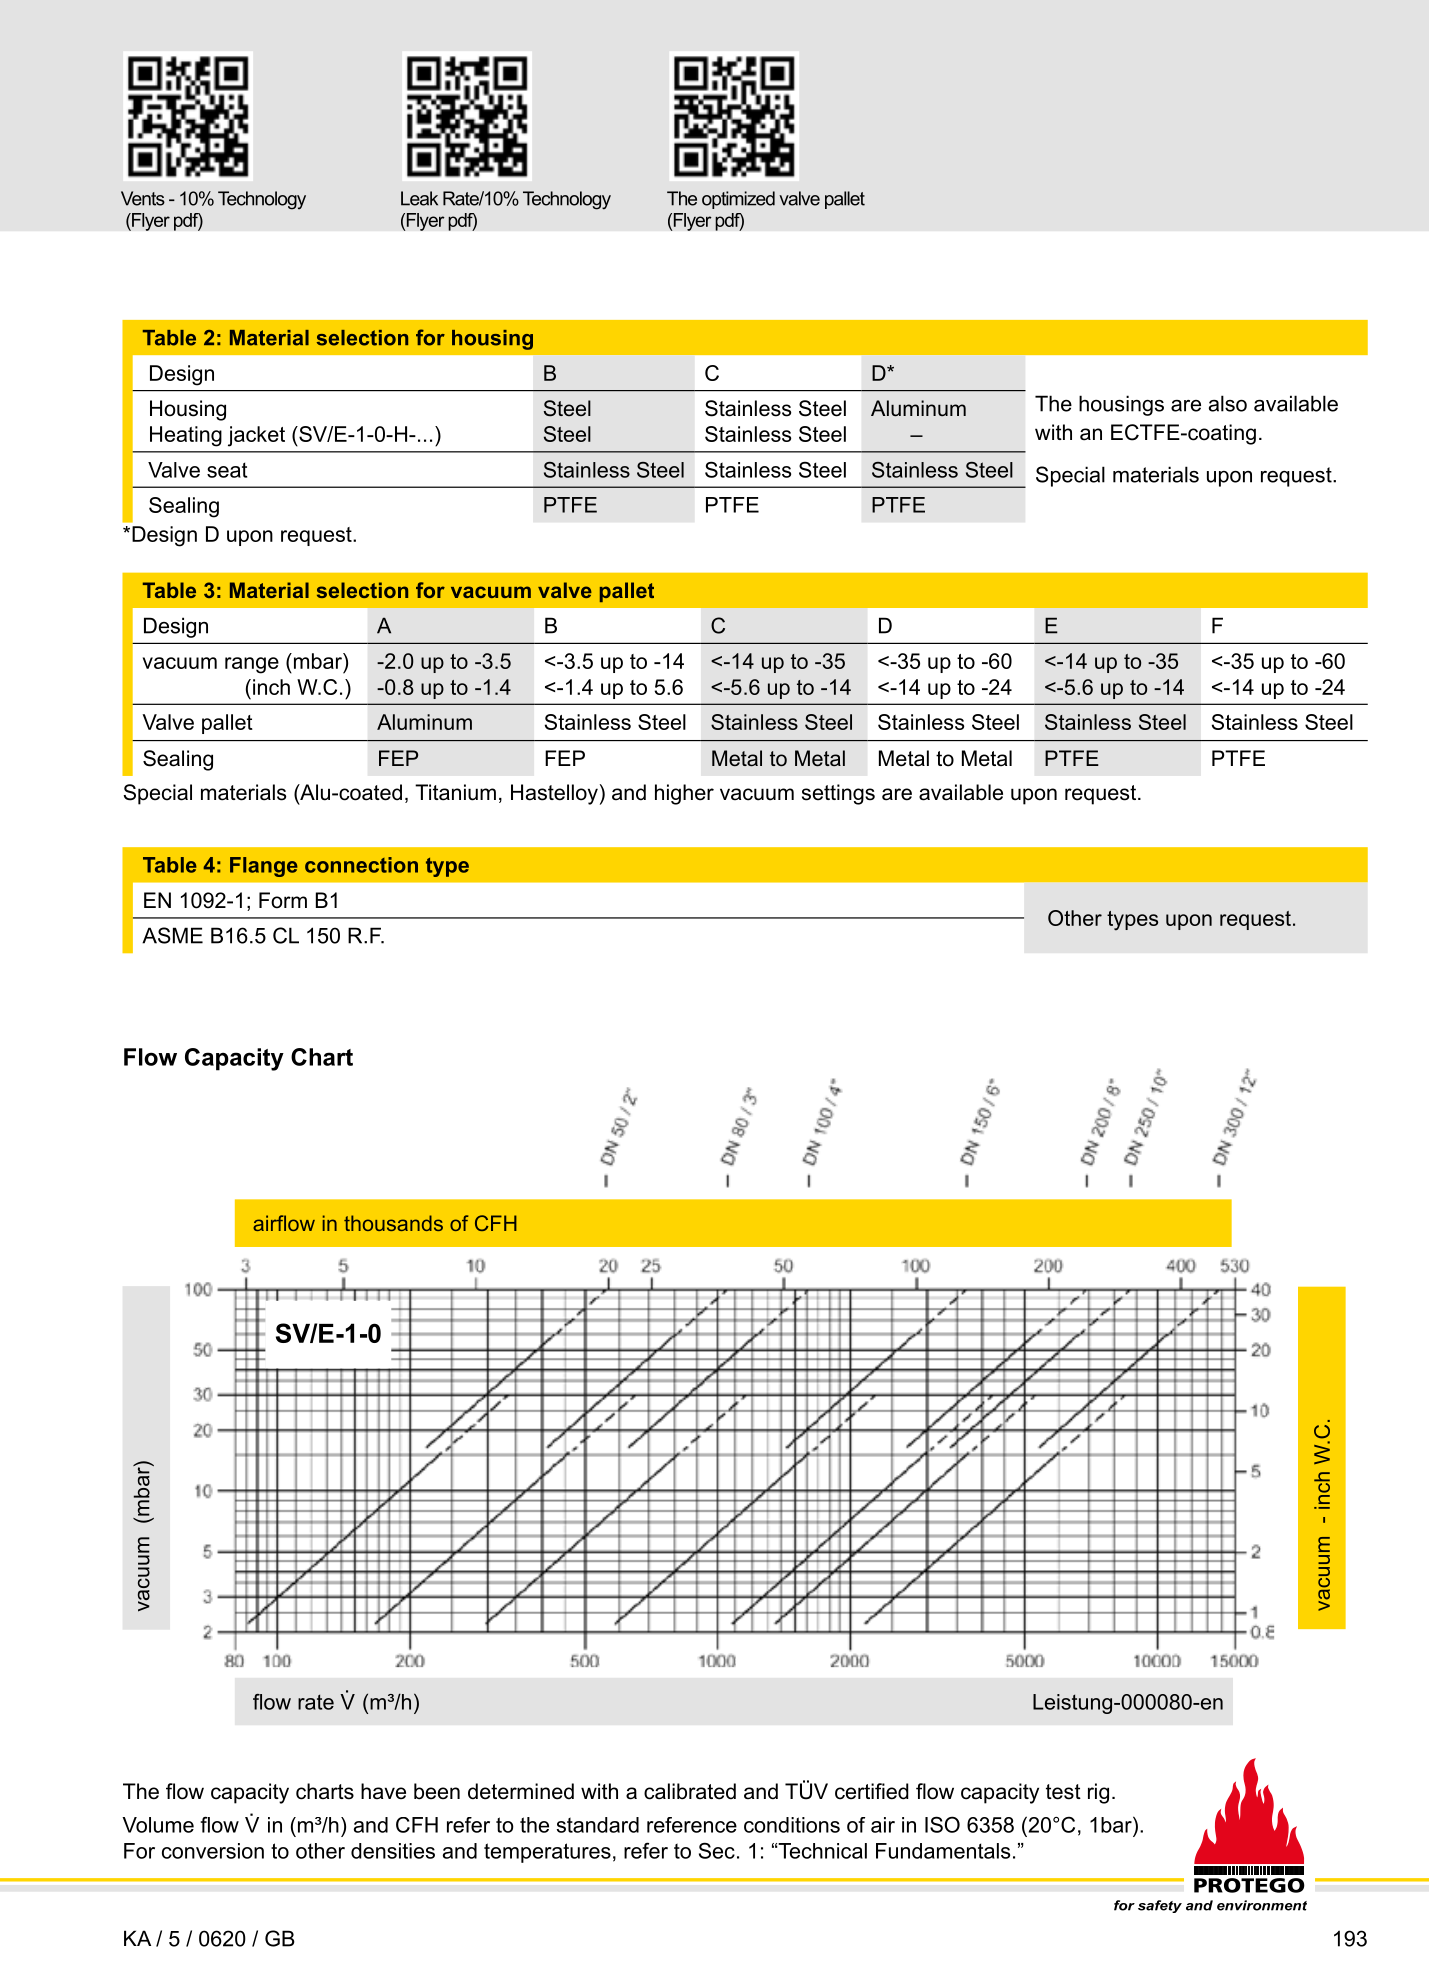  What do you see at coordinates (213, 1851) in the document?
I see `conversion` at bounding box center [213, 1851].
